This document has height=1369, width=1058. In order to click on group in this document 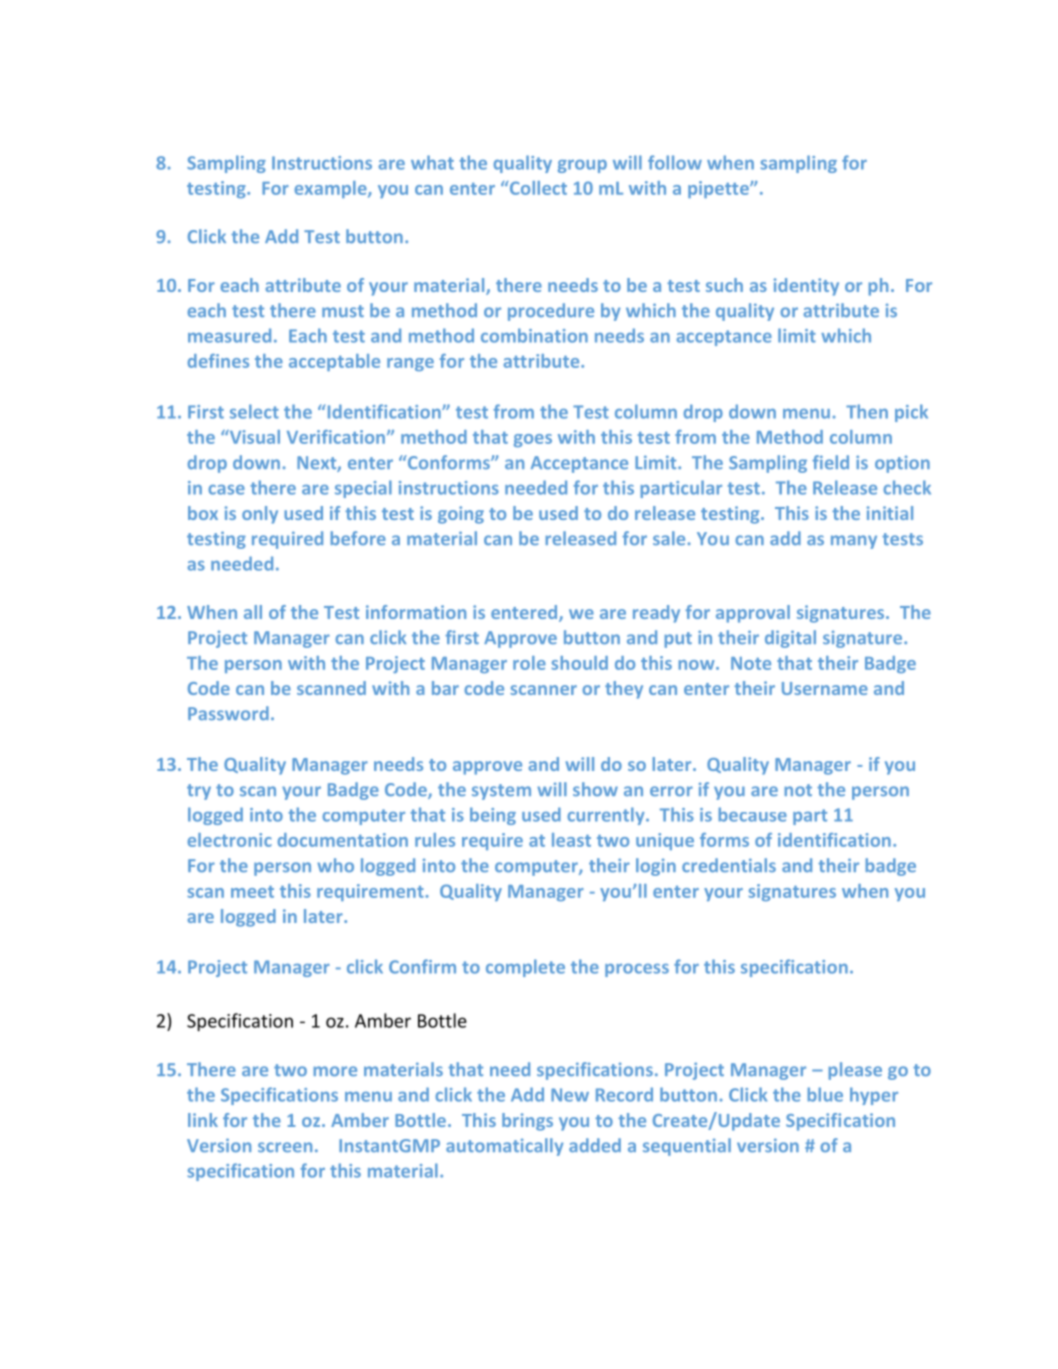, I will do `click(582, 166)`.
